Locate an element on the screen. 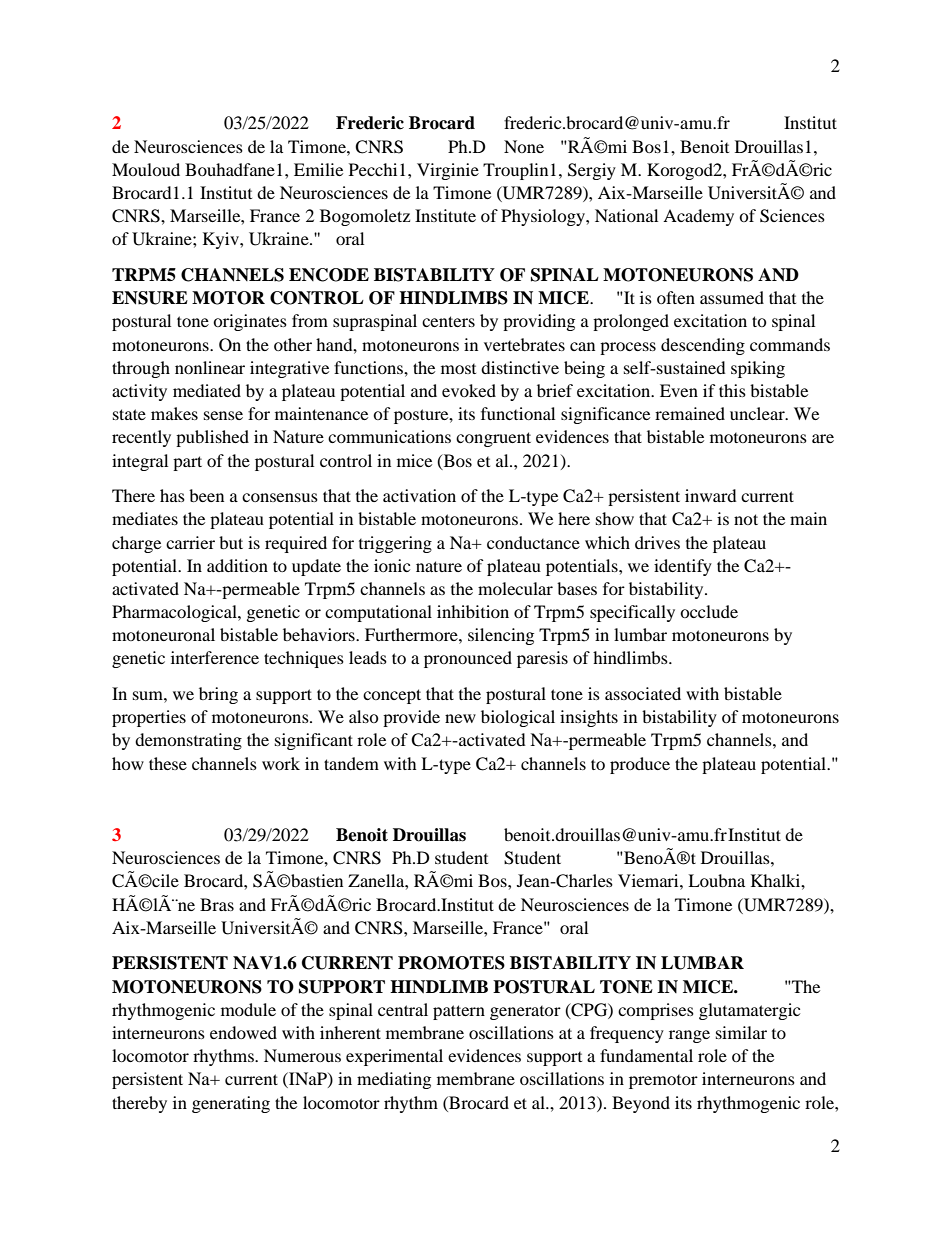  Pharmacological is located at coordinates (175, 613).
